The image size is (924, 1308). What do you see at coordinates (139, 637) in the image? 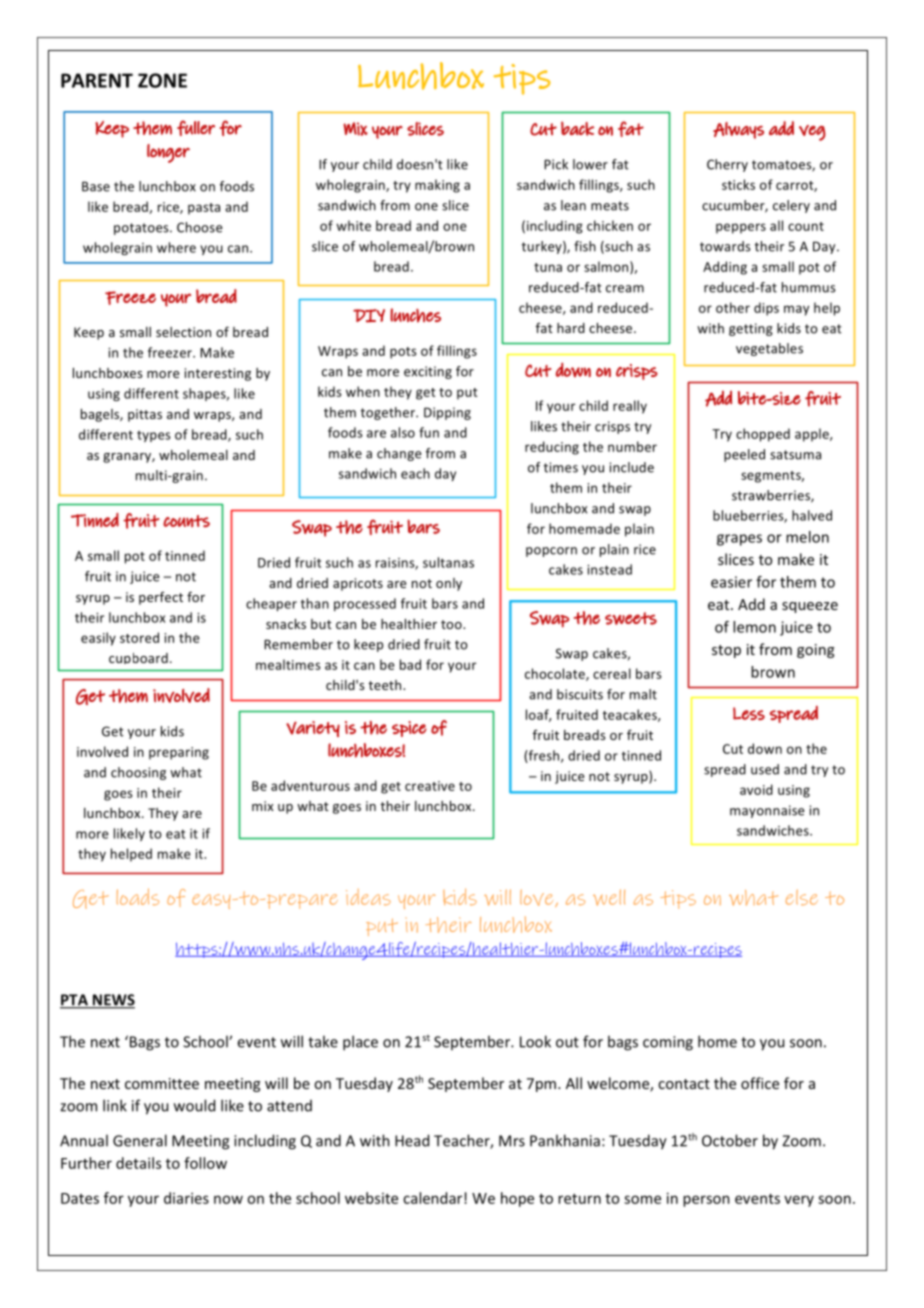
I see `stored` at bounding box center [139, 637].
